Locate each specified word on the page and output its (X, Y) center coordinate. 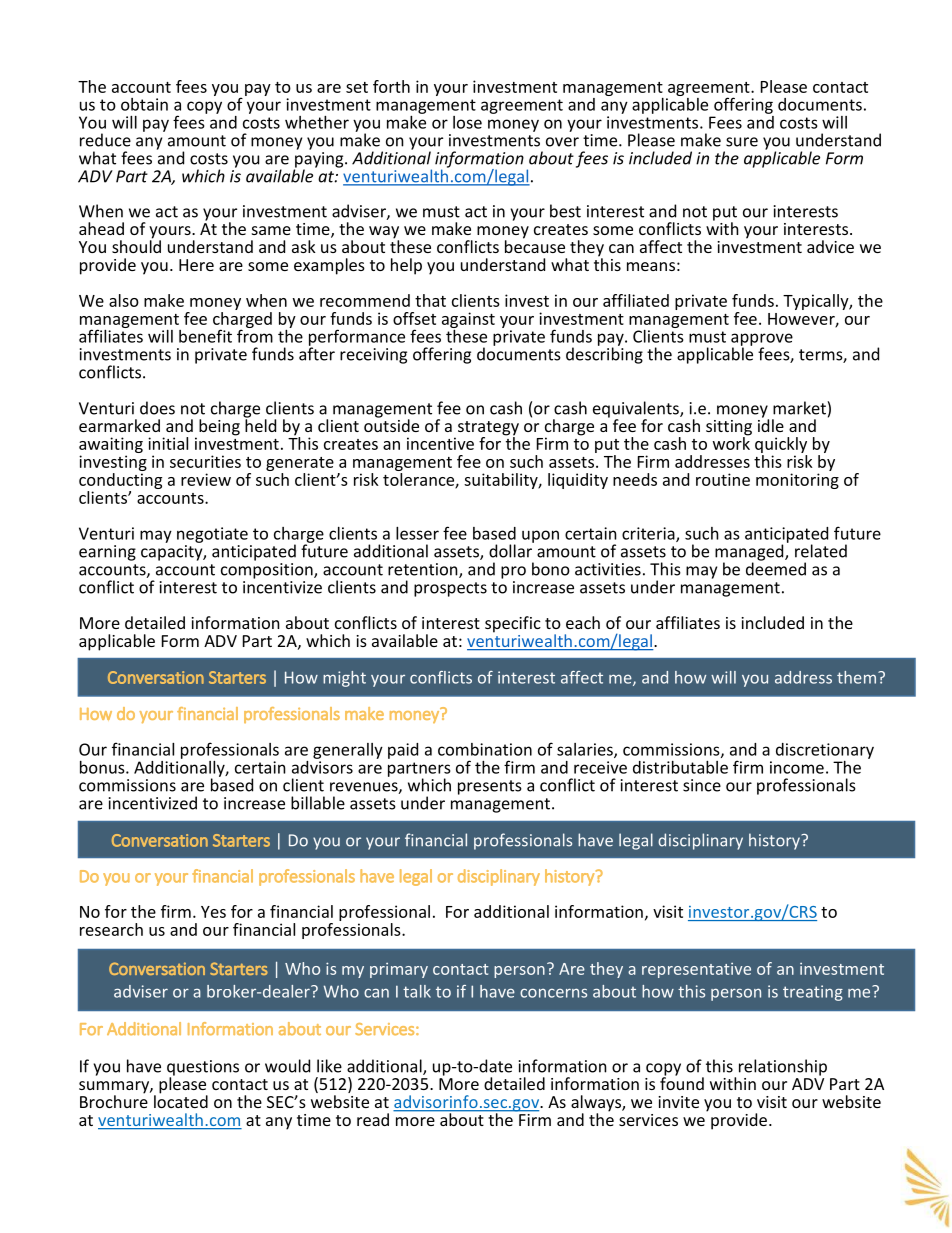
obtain (144, 104)
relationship (783, 1067)
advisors (322, 766)
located (181, 1100)
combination (485, 749)
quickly (781, 446)
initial (168, 443)
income (797, 767)
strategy (488, 429)
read (373, 1119)
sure (742, 142)
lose (467, 122)
